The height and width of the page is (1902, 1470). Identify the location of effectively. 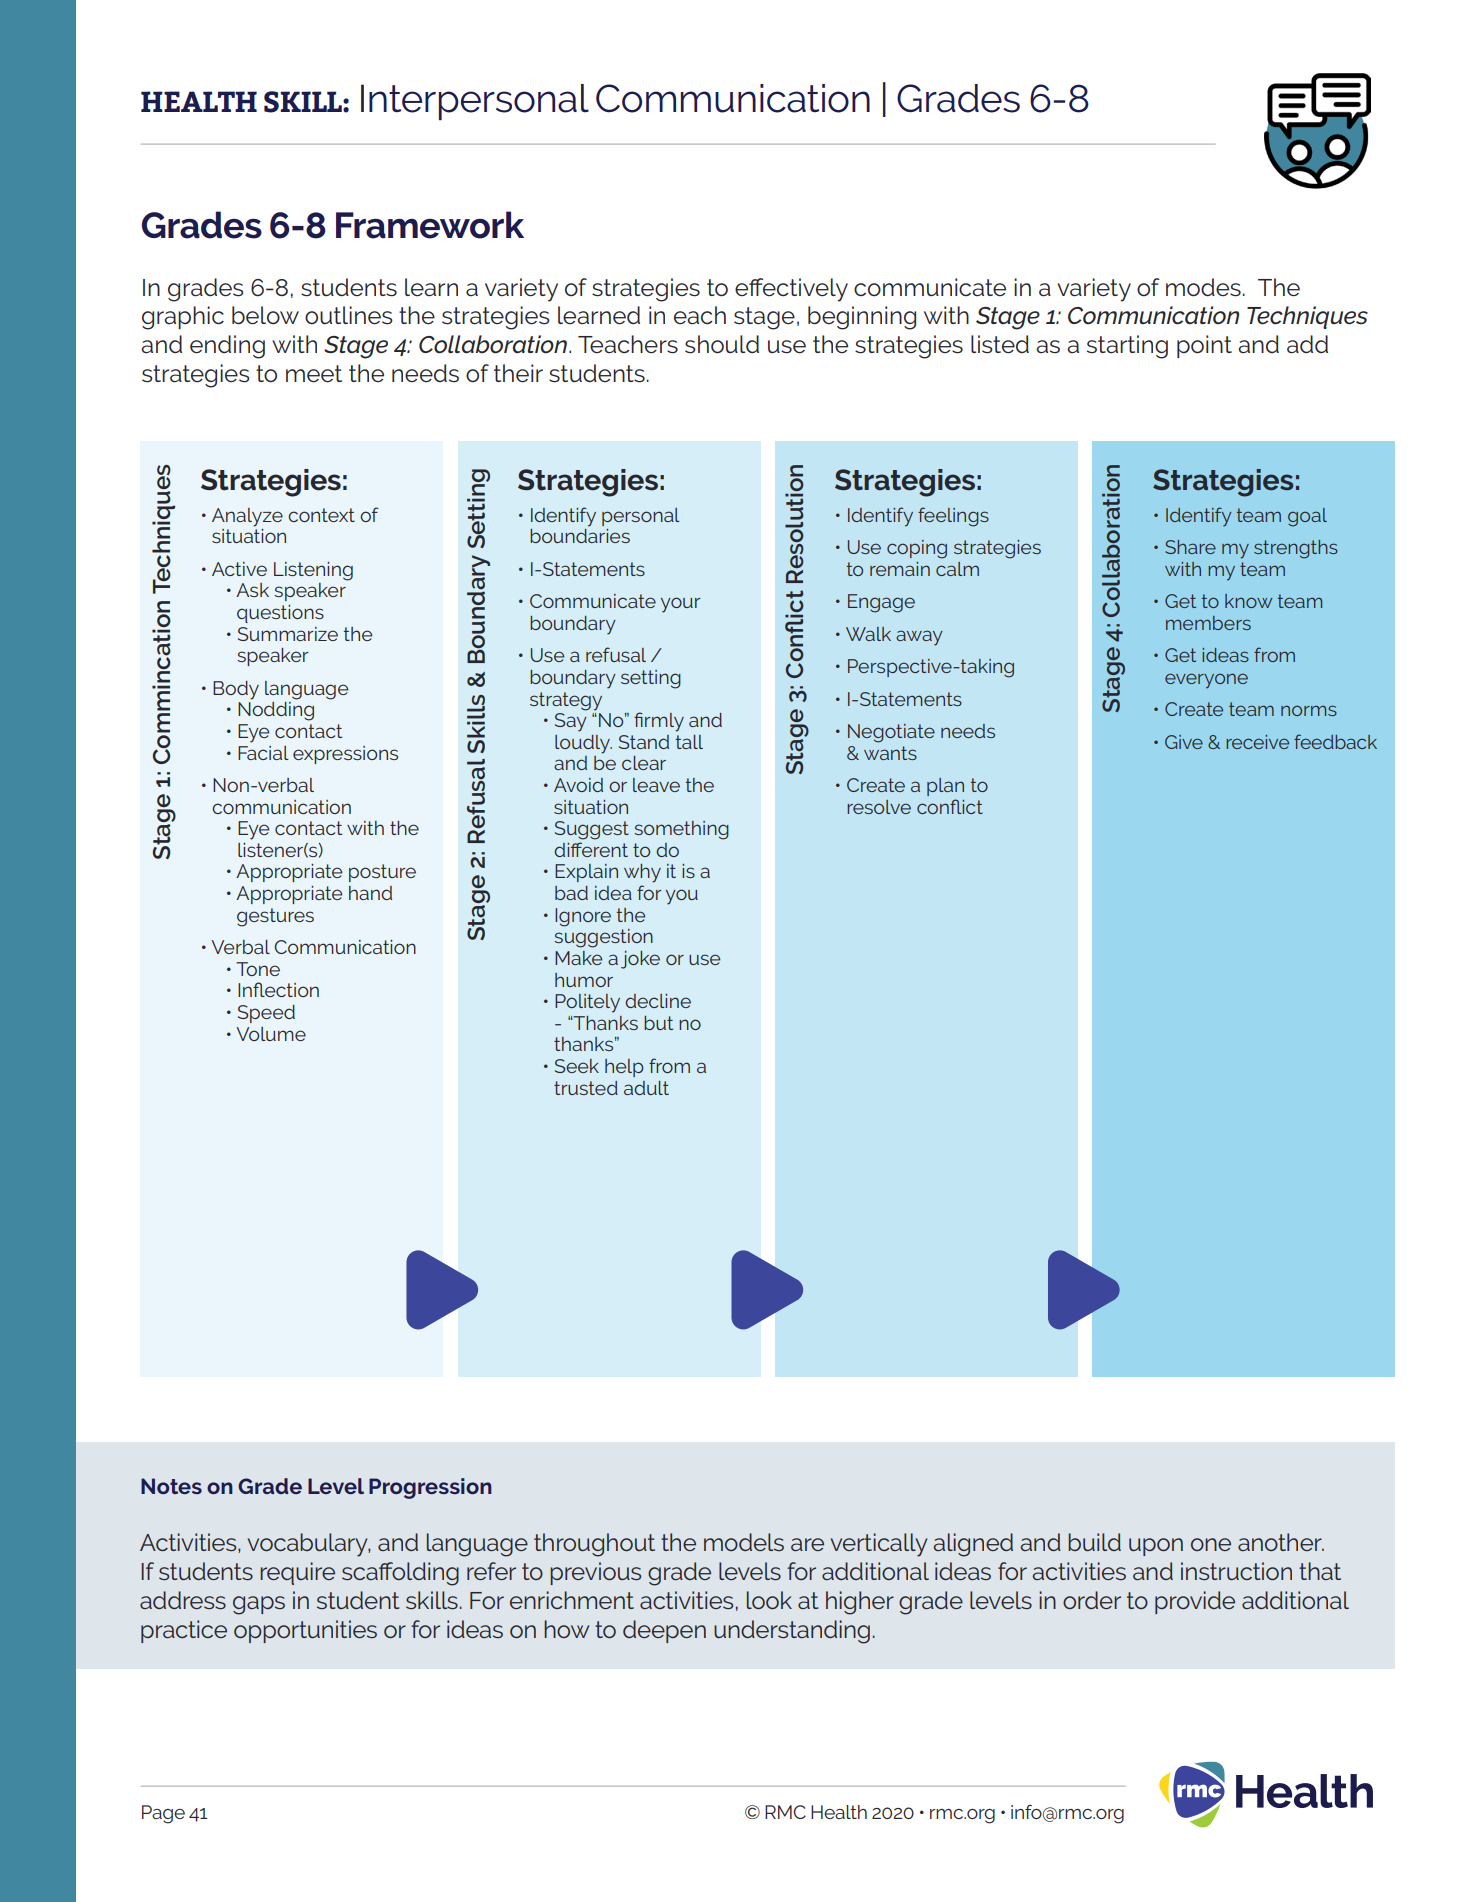
(791, 290).
